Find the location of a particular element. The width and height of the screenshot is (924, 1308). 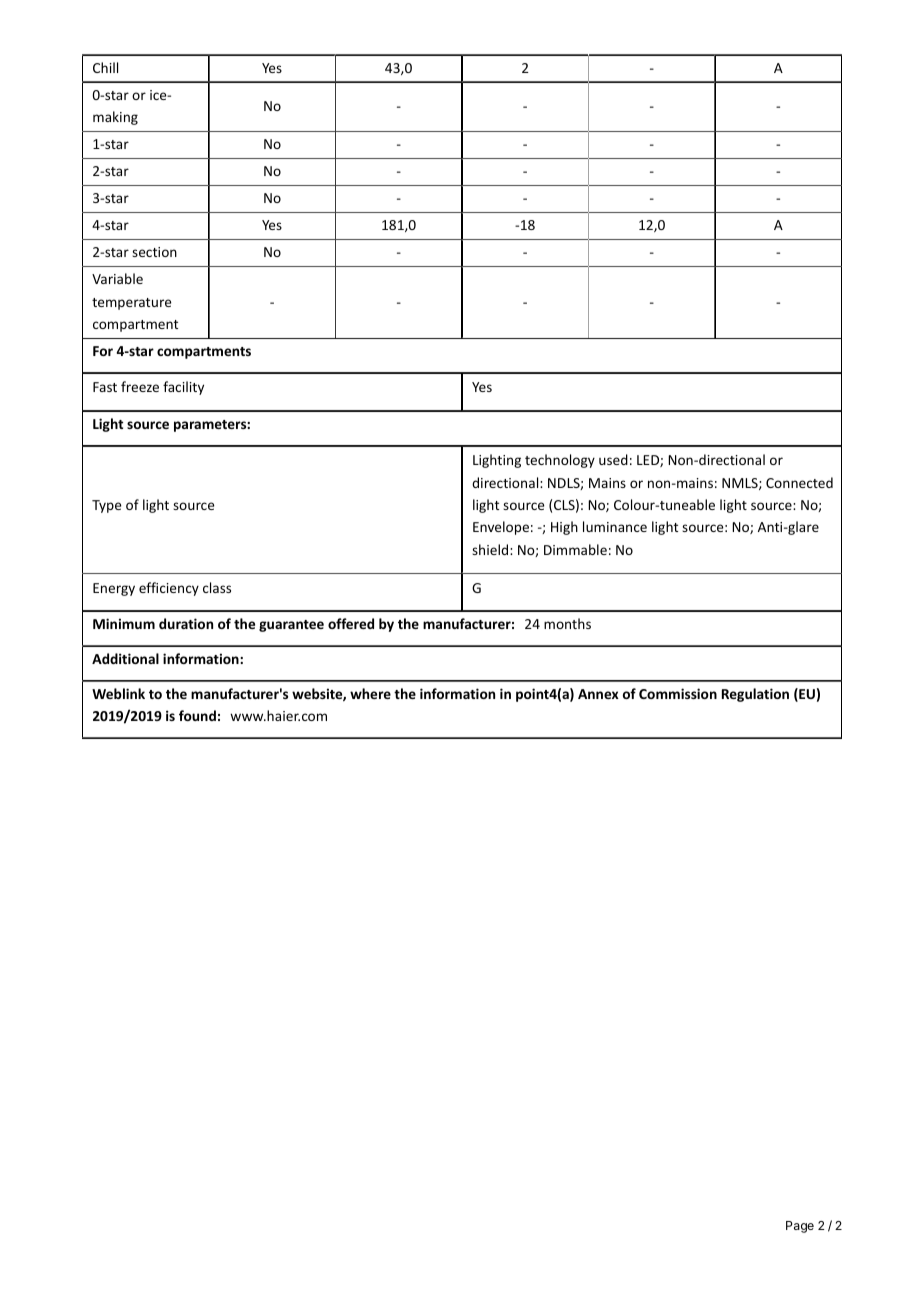

duration is located at coordinates (186, 623).
